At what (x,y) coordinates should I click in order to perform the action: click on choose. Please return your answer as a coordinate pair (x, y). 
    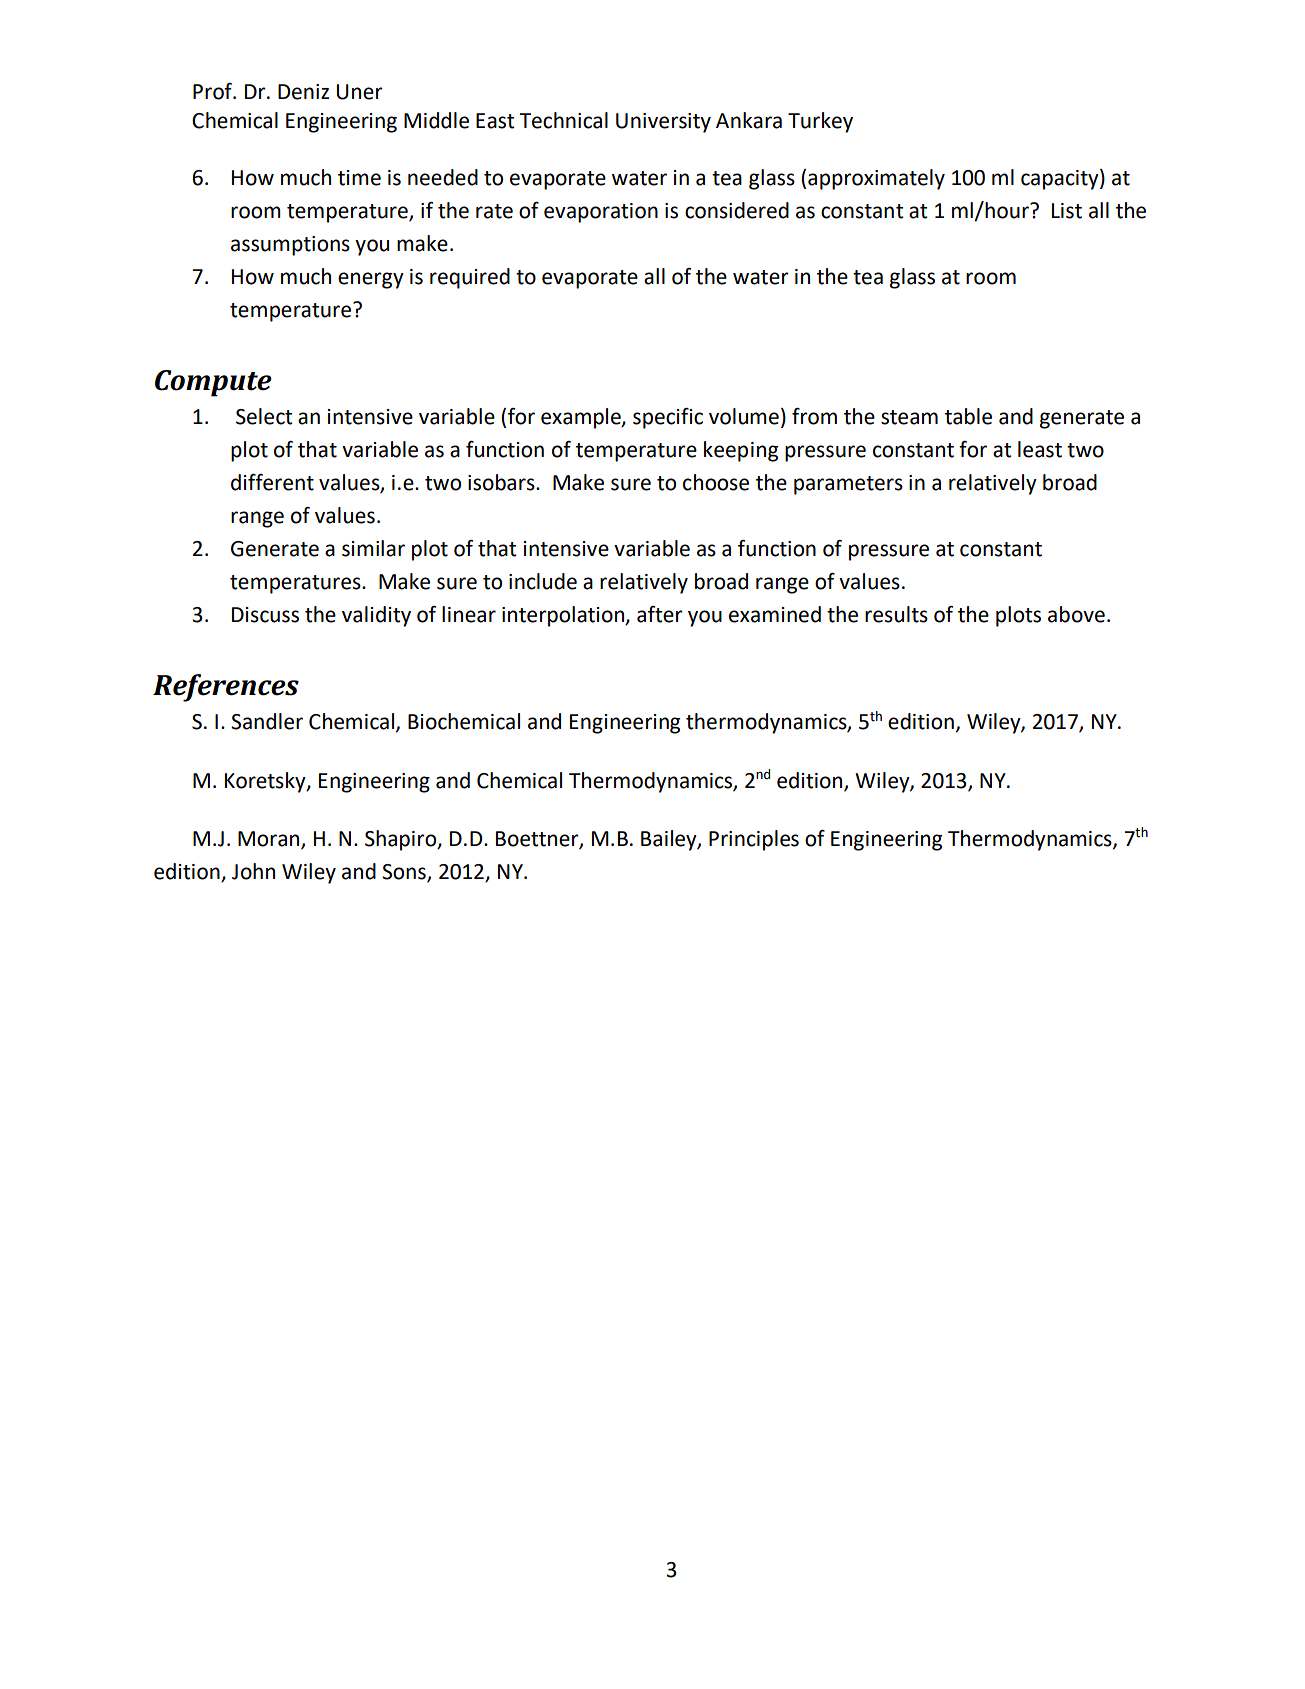
    Looking at the image, I should click on (716, 482).
